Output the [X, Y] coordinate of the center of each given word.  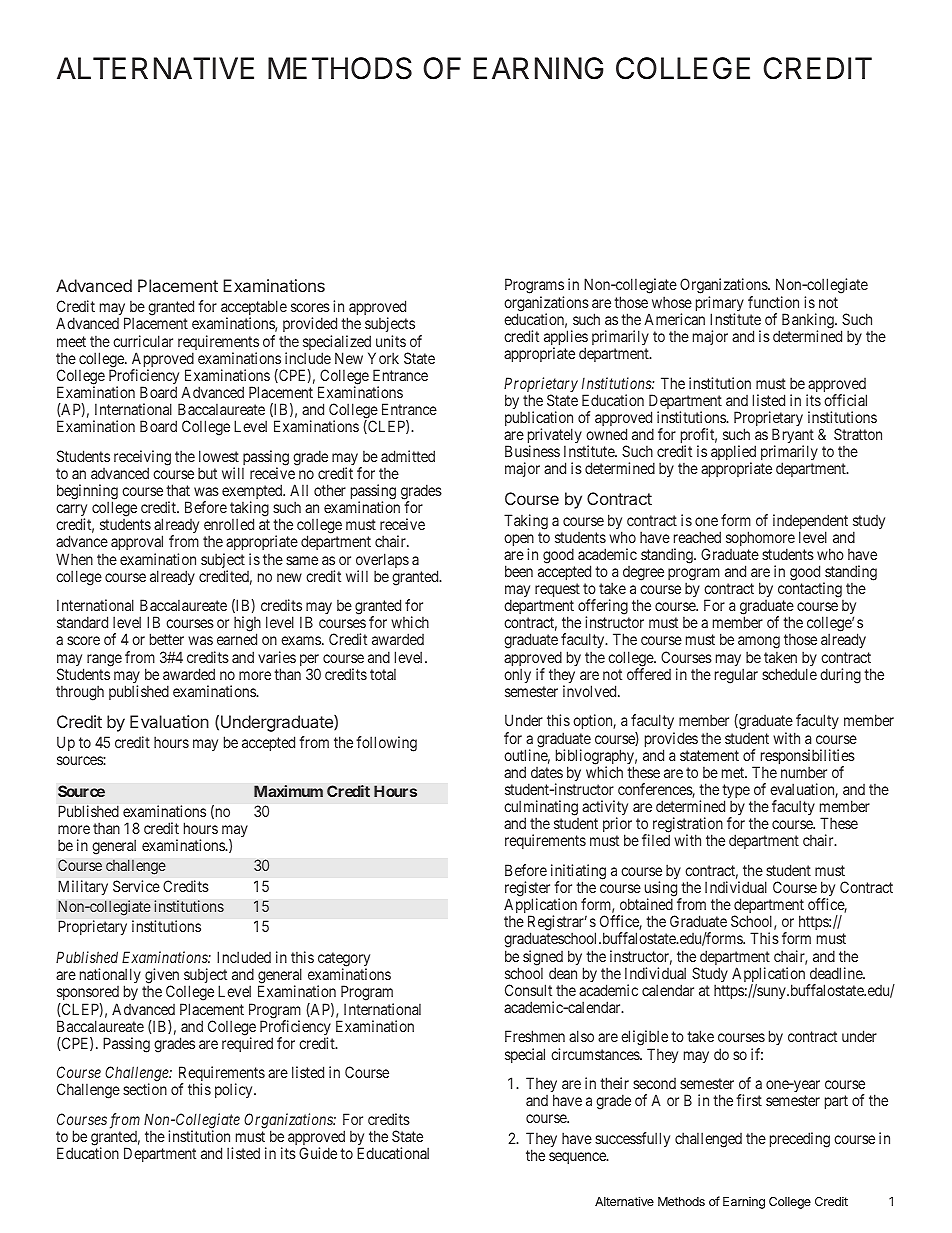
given [161, 977]
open [519, 541]
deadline [837, 973]
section [145, 1089]
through [80, 693]
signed [543, 959]
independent [810, 523]
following [386, 744]
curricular [143, 341]
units [391, 341]
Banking [807, 322]
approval [137, 544]
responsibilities [806, 758]
